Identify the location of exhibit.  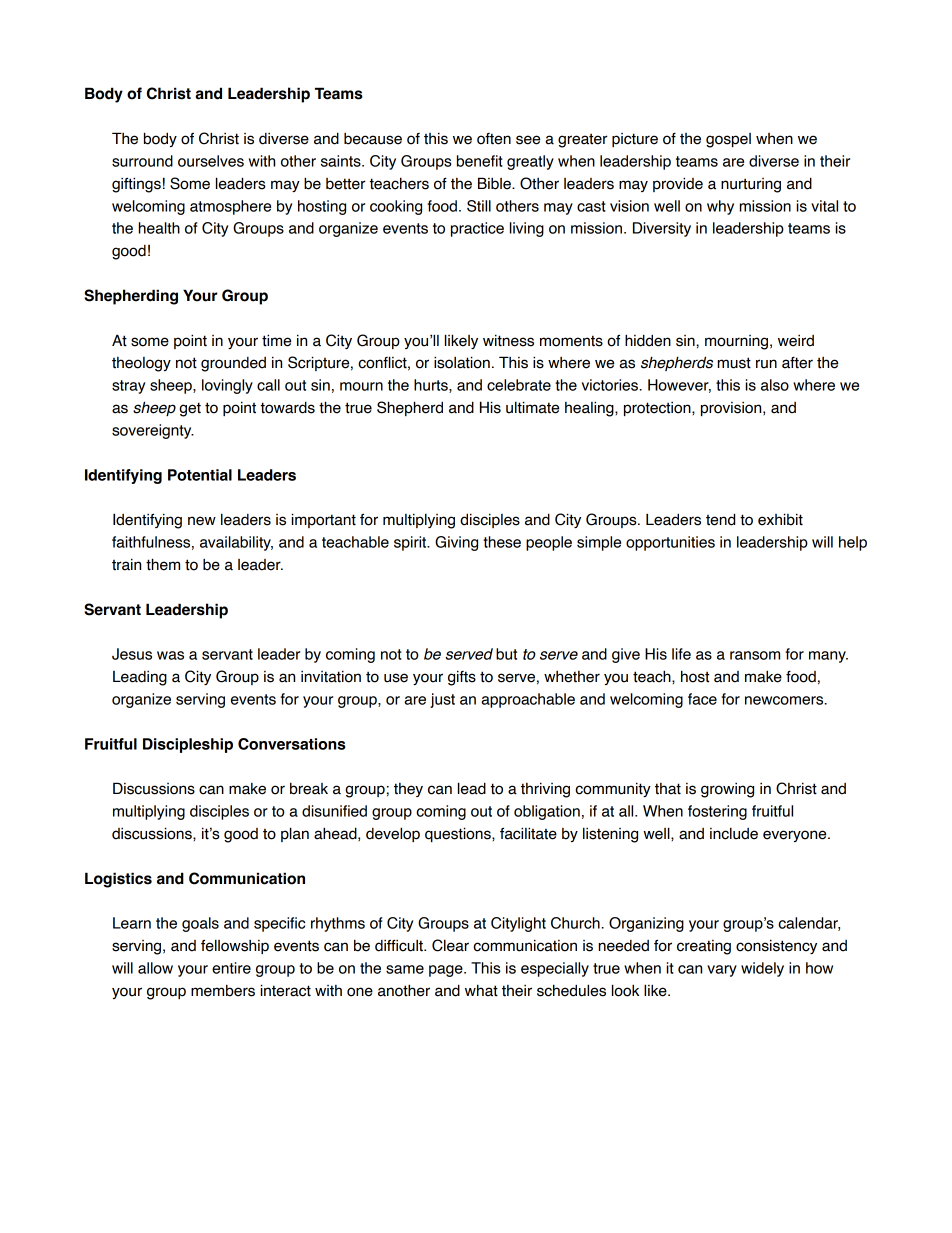
(780, 519).
